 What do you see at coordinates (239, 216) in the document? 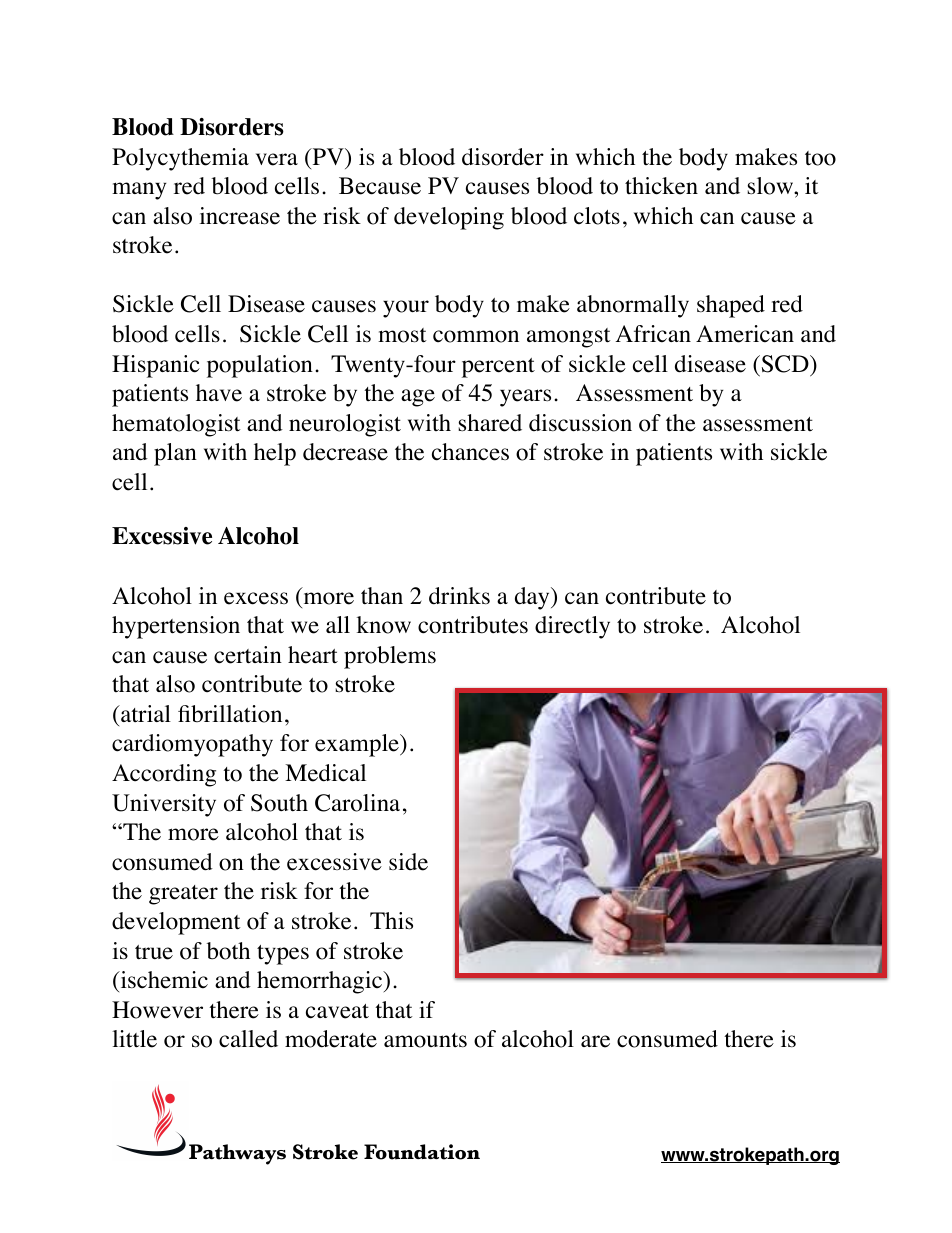
I see `increase` at bounding box center [239, 216].
